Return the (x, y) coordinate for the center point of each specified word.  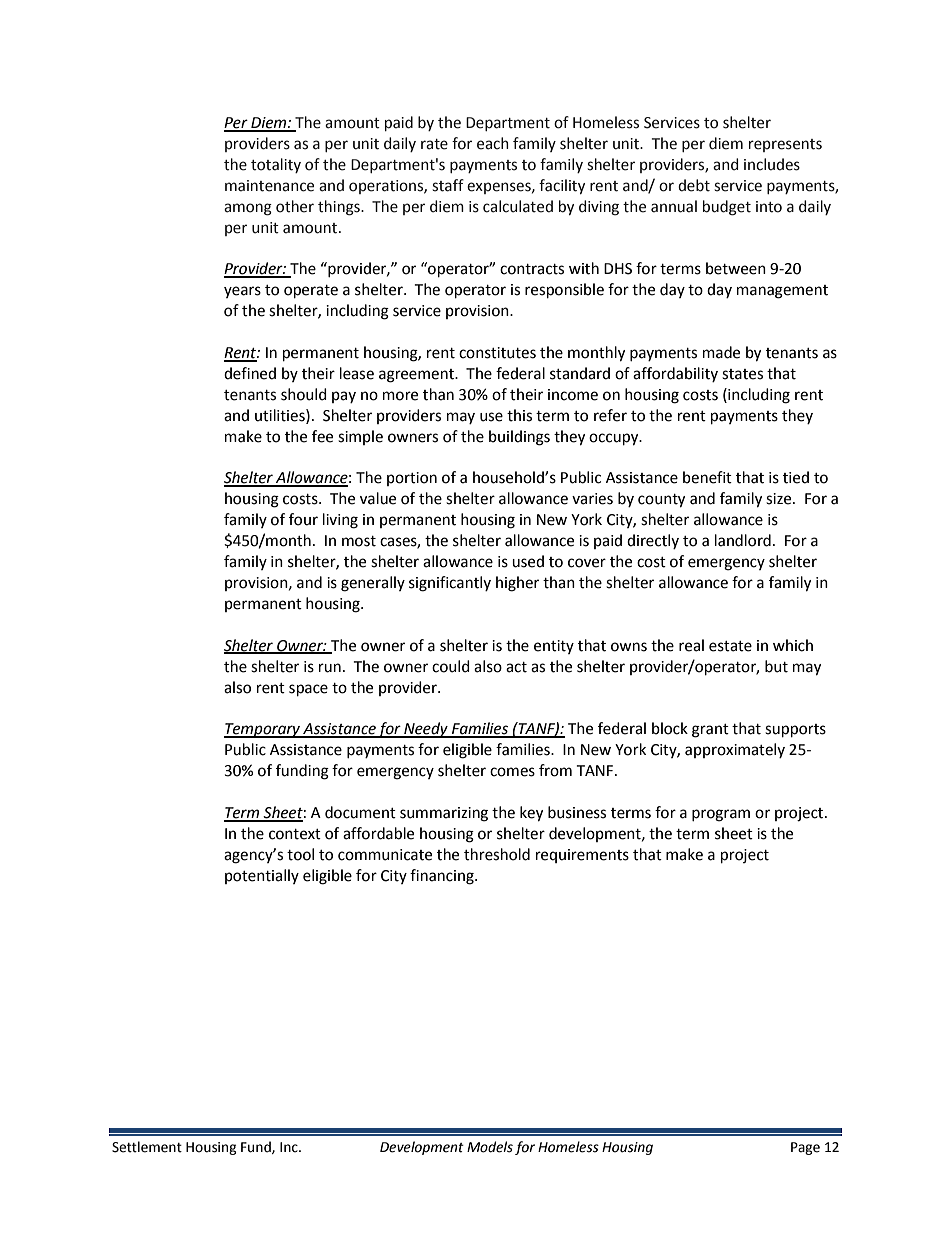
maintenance (269, 186)
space (308, 690)
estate (730, 646)
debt (694, 185)
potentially (262, 876)
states (742, 374)
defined (250, 373)
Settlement (147, 1147)
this (519, 415)
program (721, 815)
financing (443, 877)
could (451, 666)
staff (448, 185)
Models (490, 1147)
